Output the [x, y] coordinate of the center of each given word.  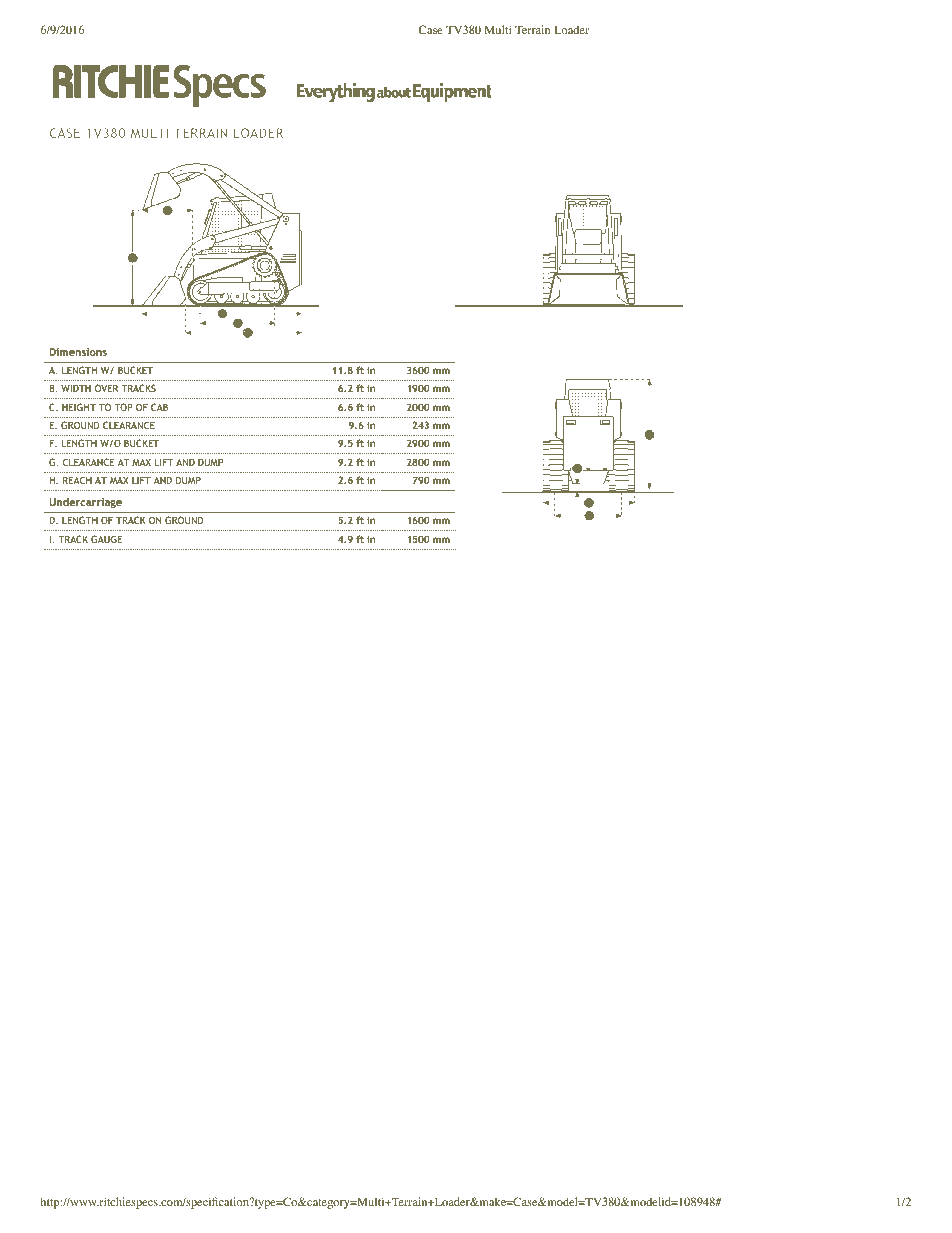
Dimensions [78, 352]
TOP [123, 407]
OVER [106, 388]
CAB [159, 407]
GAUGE [106, 539]
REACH [77, 480]
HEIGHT [79, 407]
